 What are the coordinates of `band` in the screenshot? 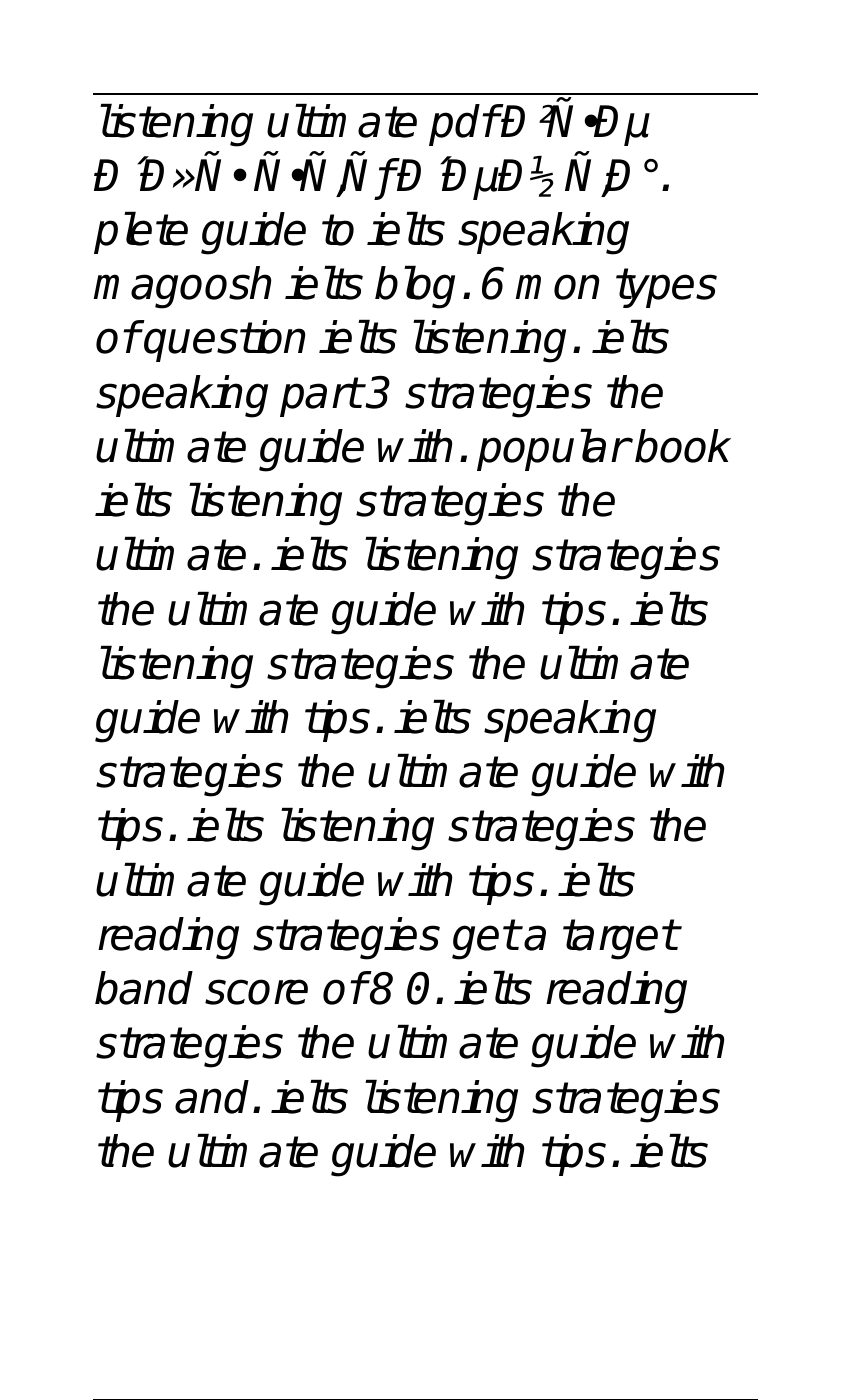 It's located at (144, 988).
